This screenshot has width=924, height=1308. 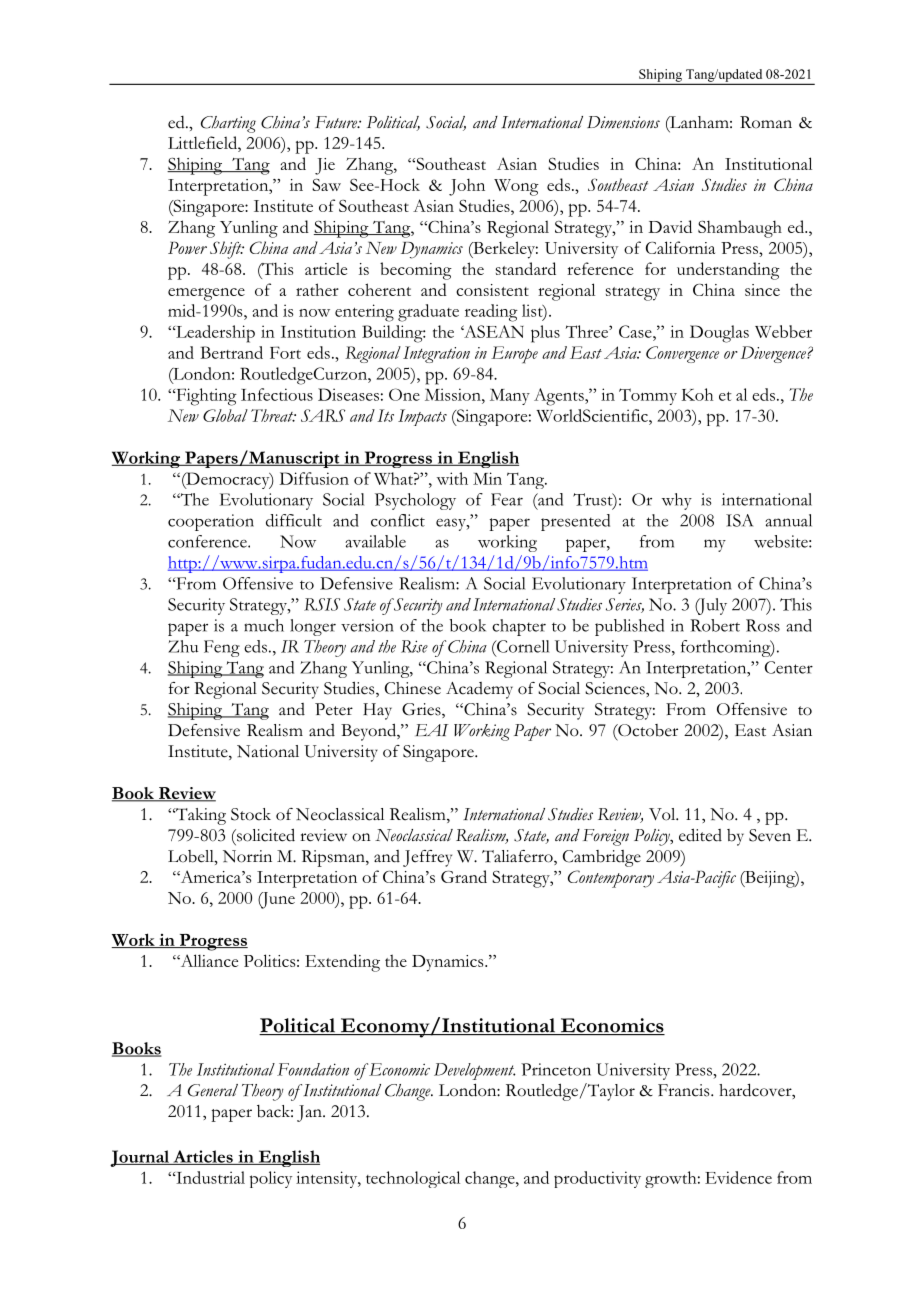 What do you see at coordinates (467, 187) in the screenshot?
I see `John` at bounding box center [467, 187].
